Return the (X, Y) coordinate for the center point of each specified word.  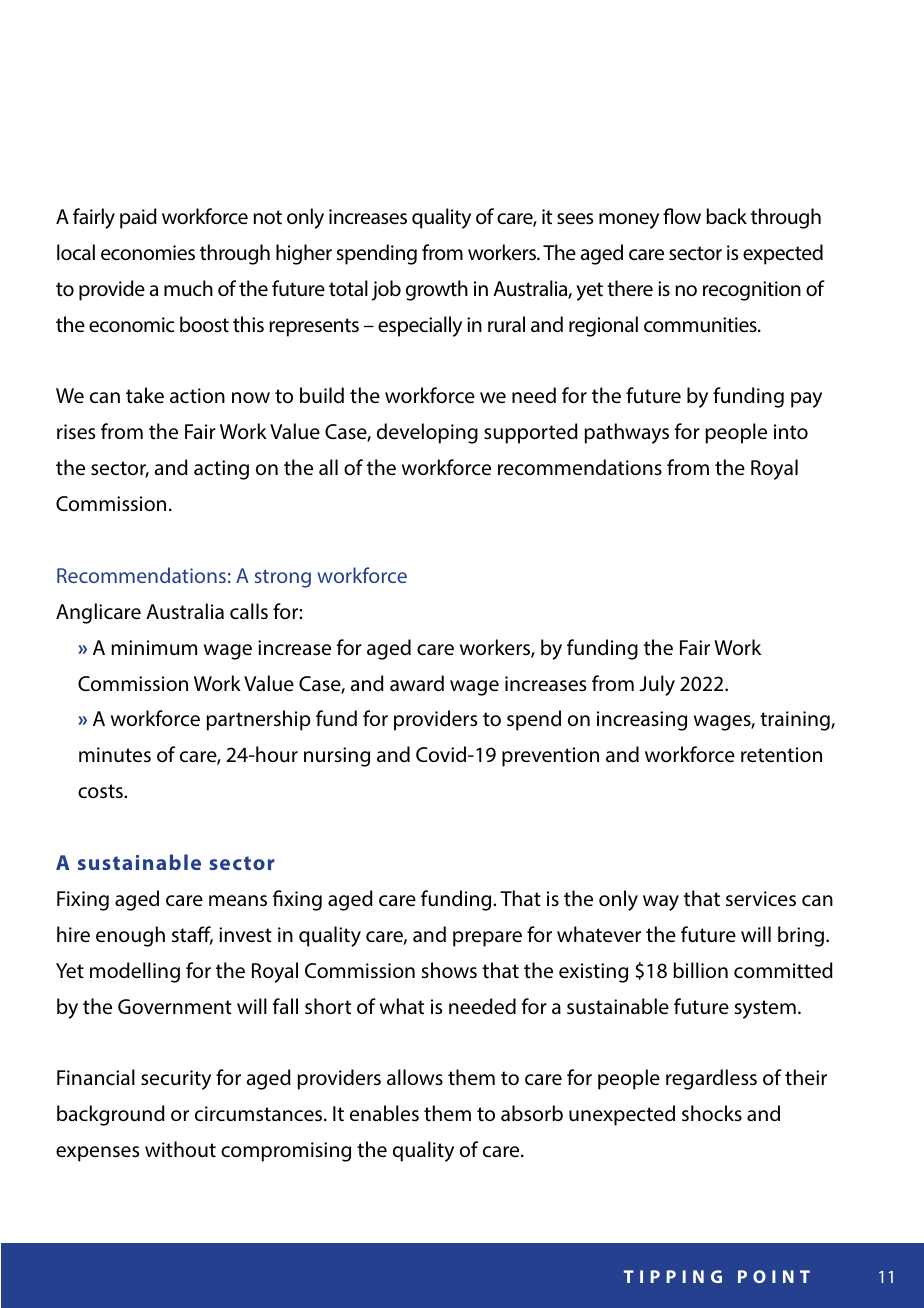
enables (384, 1113)
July (657, 685)
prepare (487, 939)
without (180, 1149)
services (761, 898)
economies (148, 252)
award (417, 683)
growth (437, 290)
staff (192, 935)
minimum (154, 647)
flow (682, 216)
